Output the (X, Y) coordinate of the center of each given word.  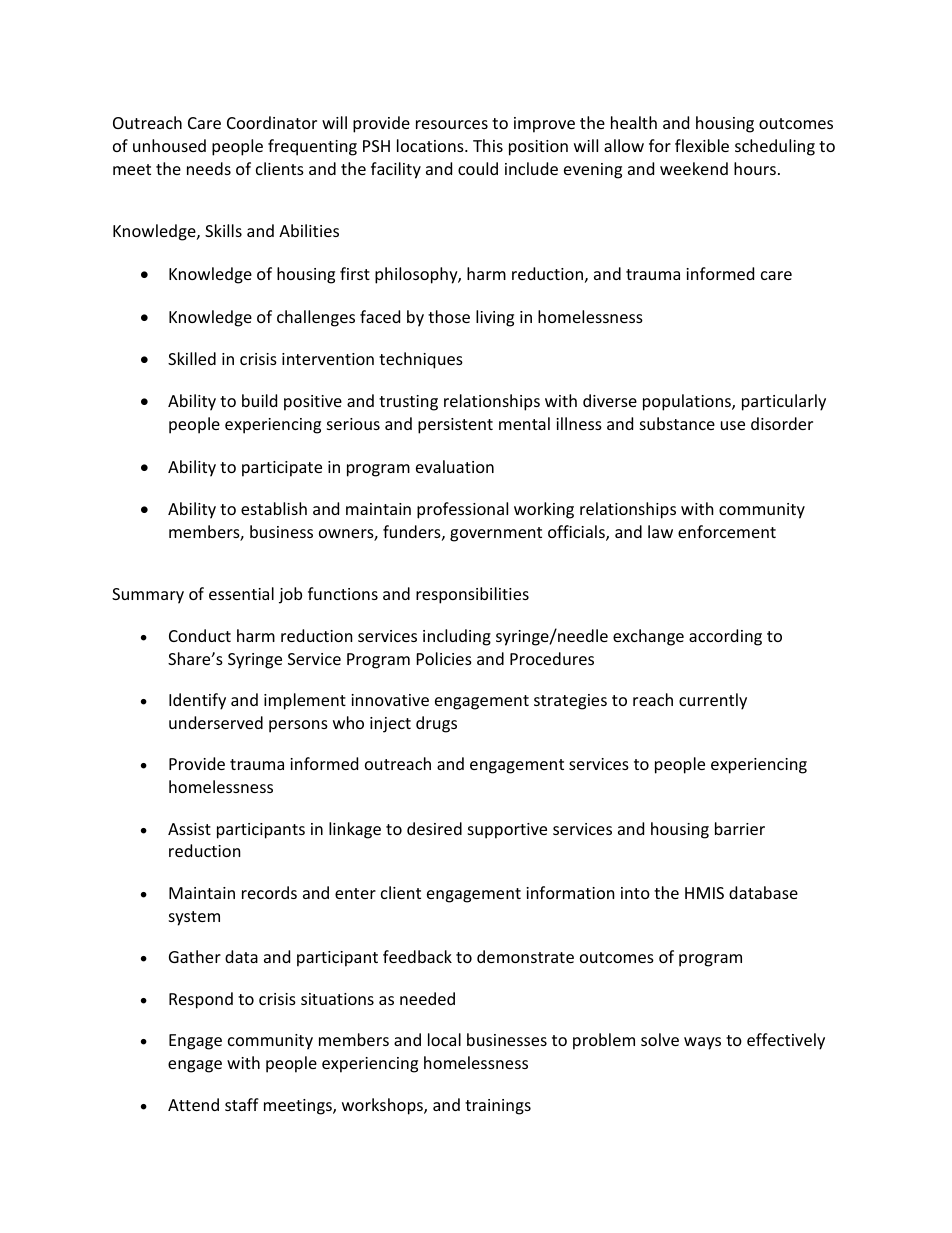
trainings (498, 1107)
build (259, 400)
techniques (421, 360)
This (488, 145)
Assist (189, 829)
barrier (740, 828)
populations (688, 402)
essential (241, 593)
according (725, 637)
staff (242, 1104)
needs (209, 168)
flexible (702, 145)
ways (702, 1043)
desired (434, 828)
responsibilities (472, 595)
